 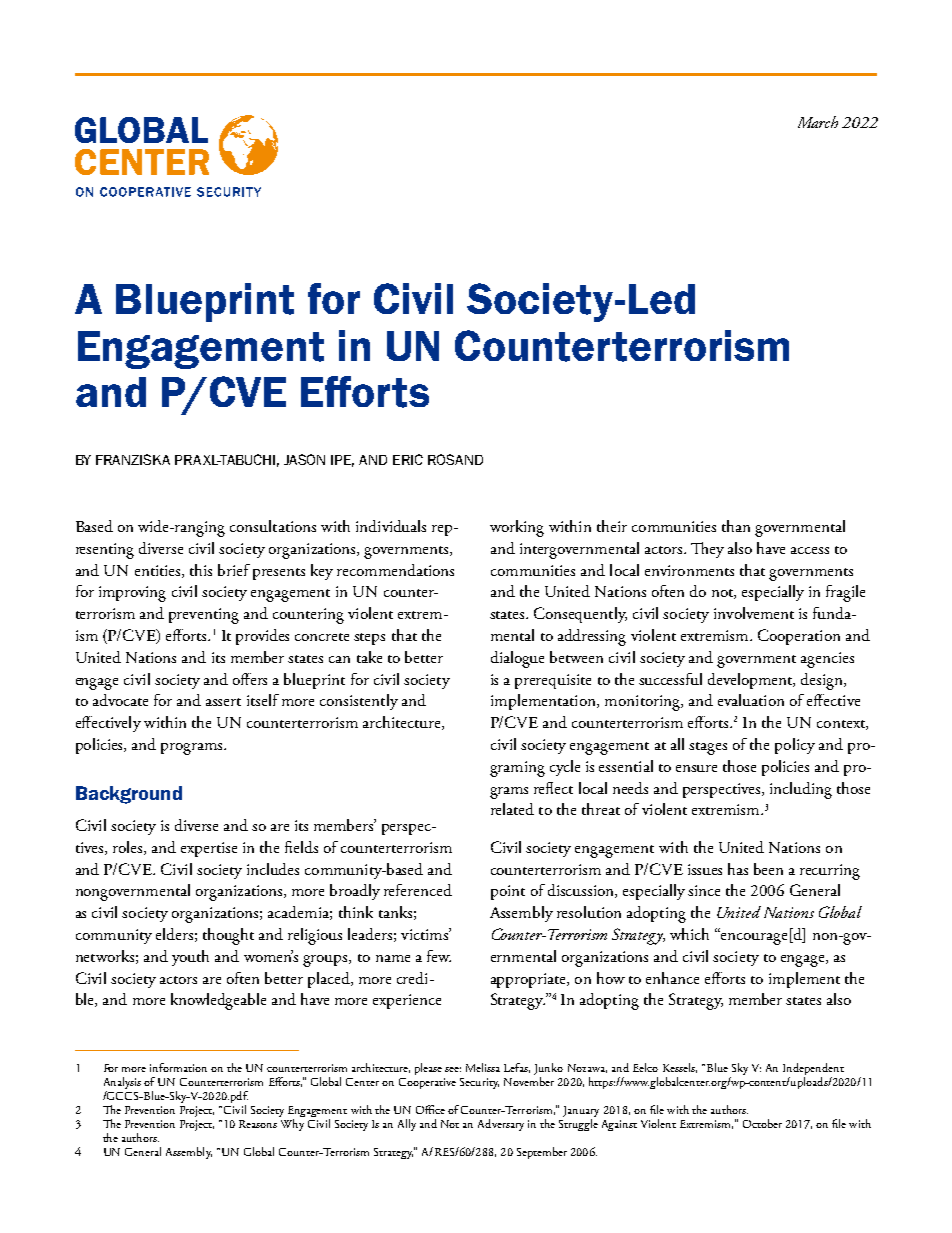 What do you see at coordinates (304, 459) in the screenshot?
I see `JASON` at bounding box center [304, 459].
